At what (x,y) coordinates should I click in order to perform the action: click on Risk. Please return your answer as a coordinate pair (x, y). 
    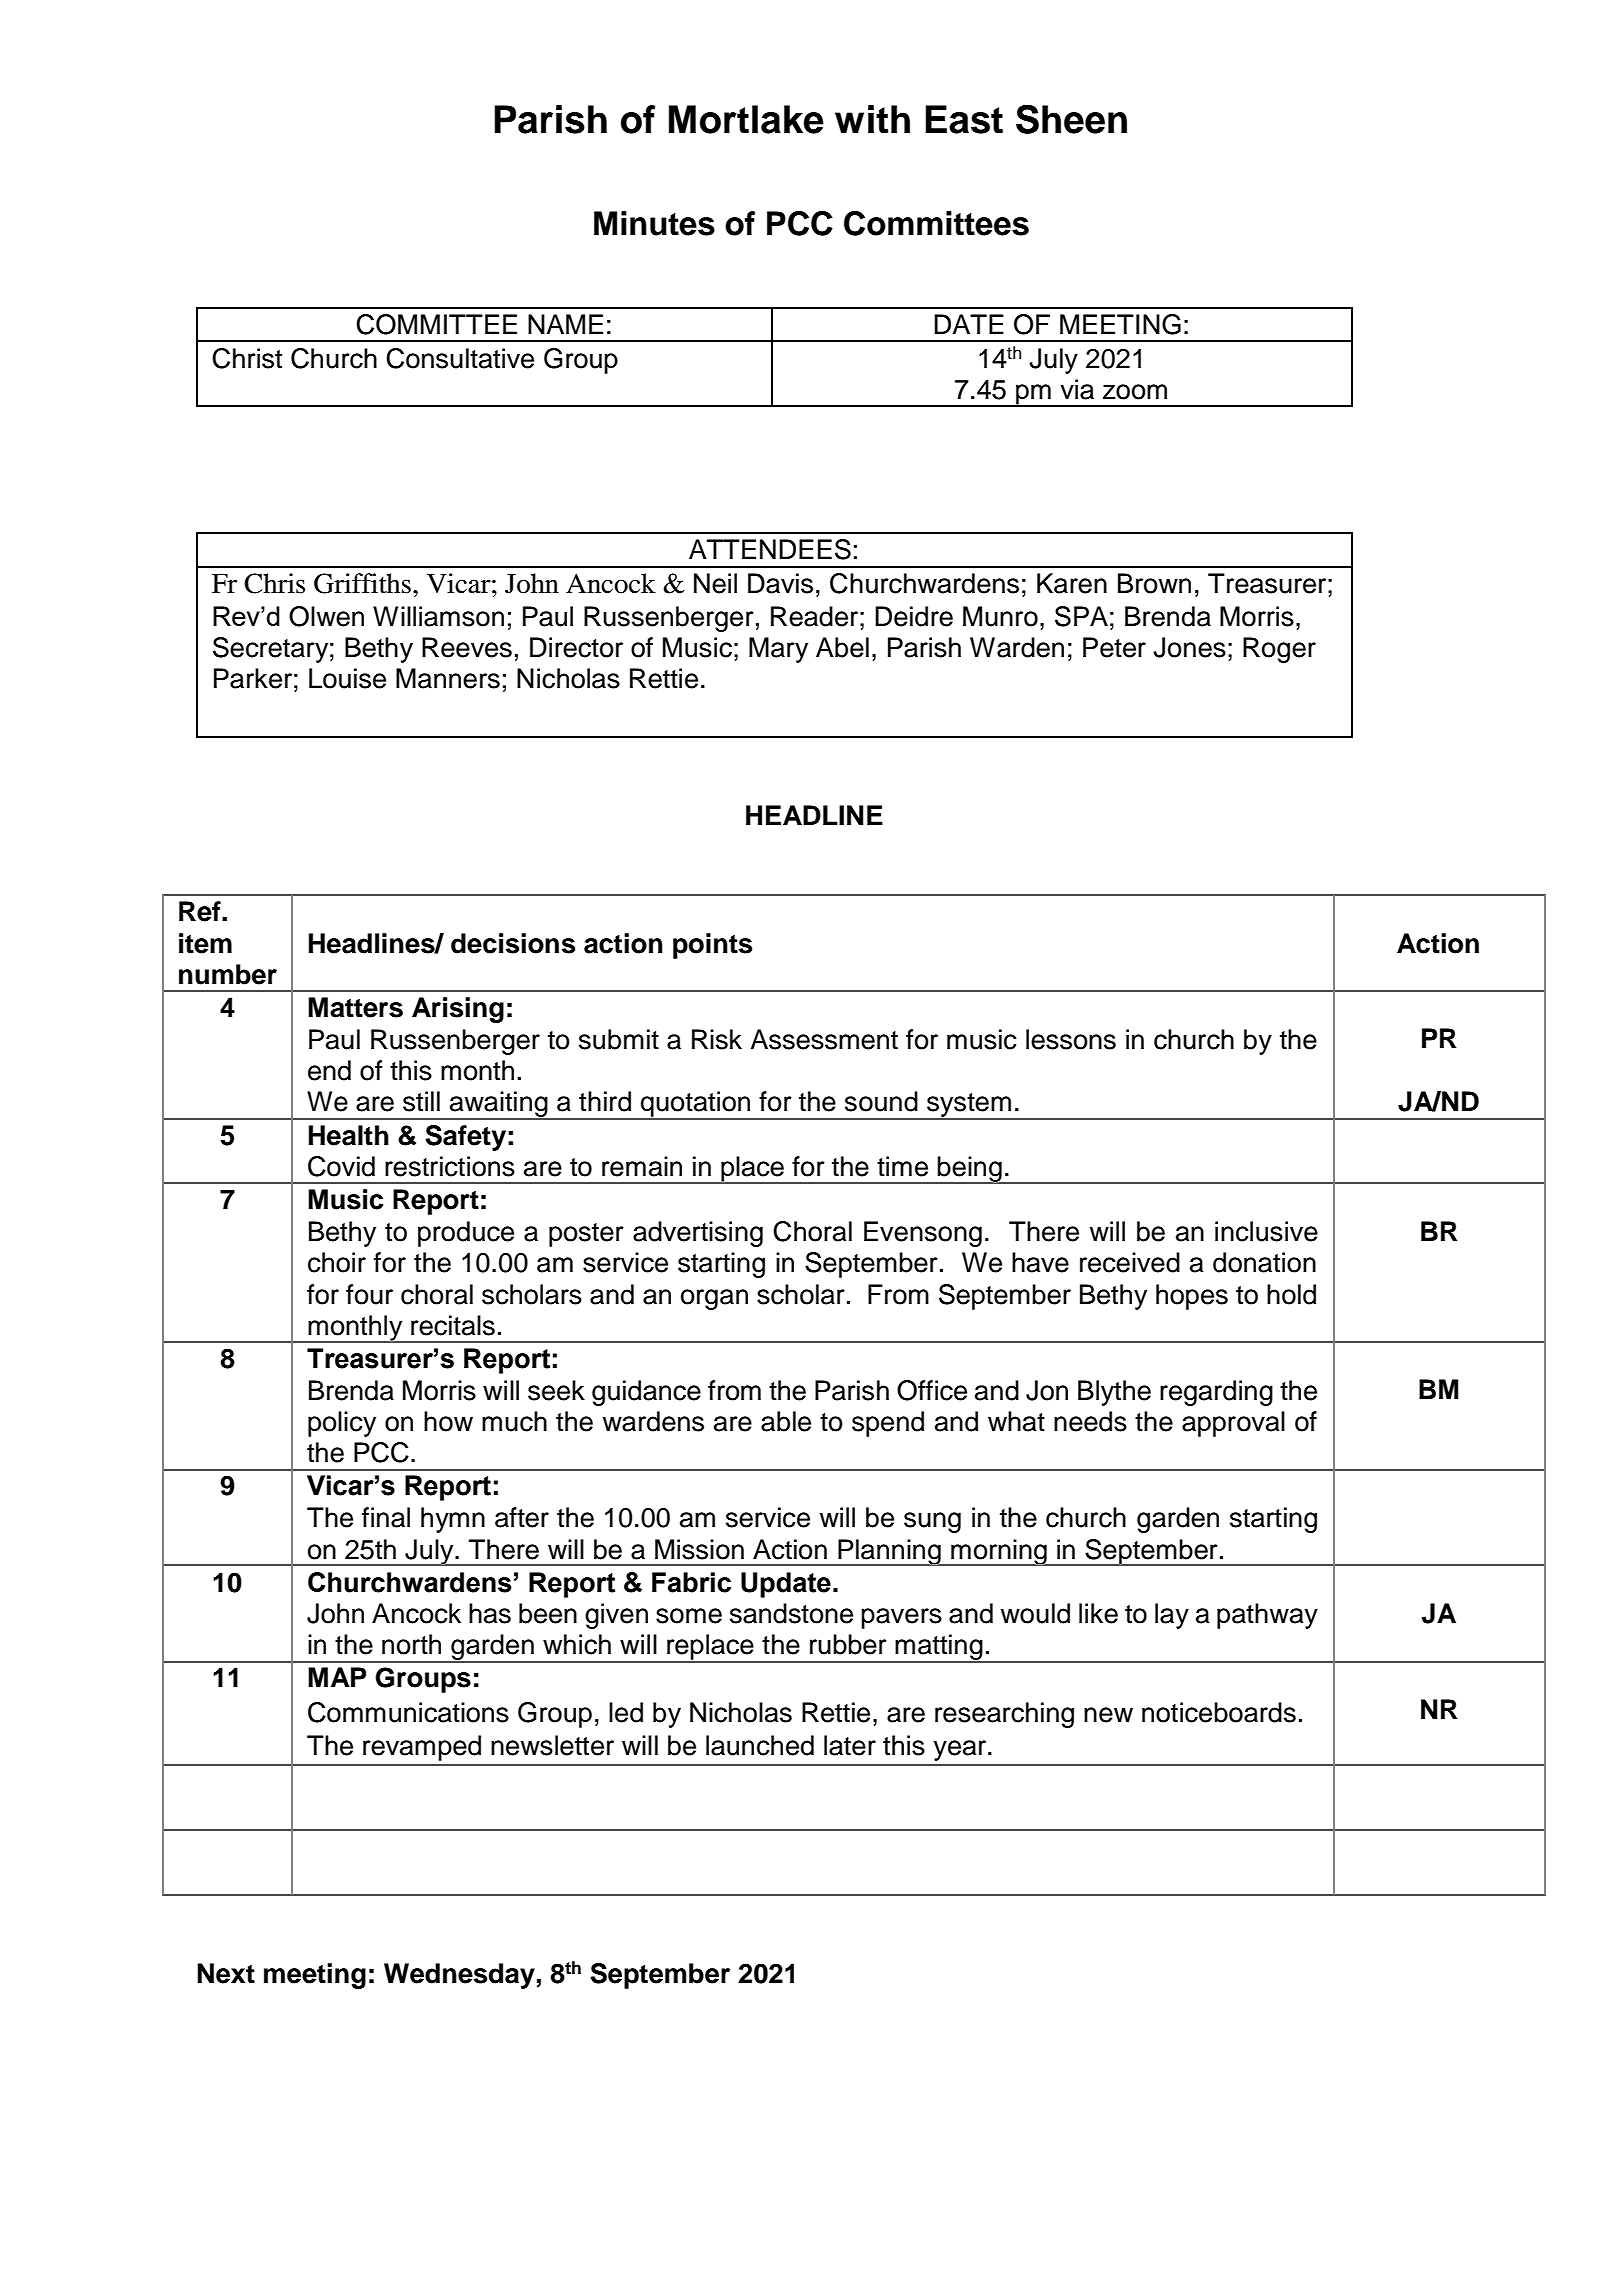
    Looking at the image, I should click on (717, 1039).
